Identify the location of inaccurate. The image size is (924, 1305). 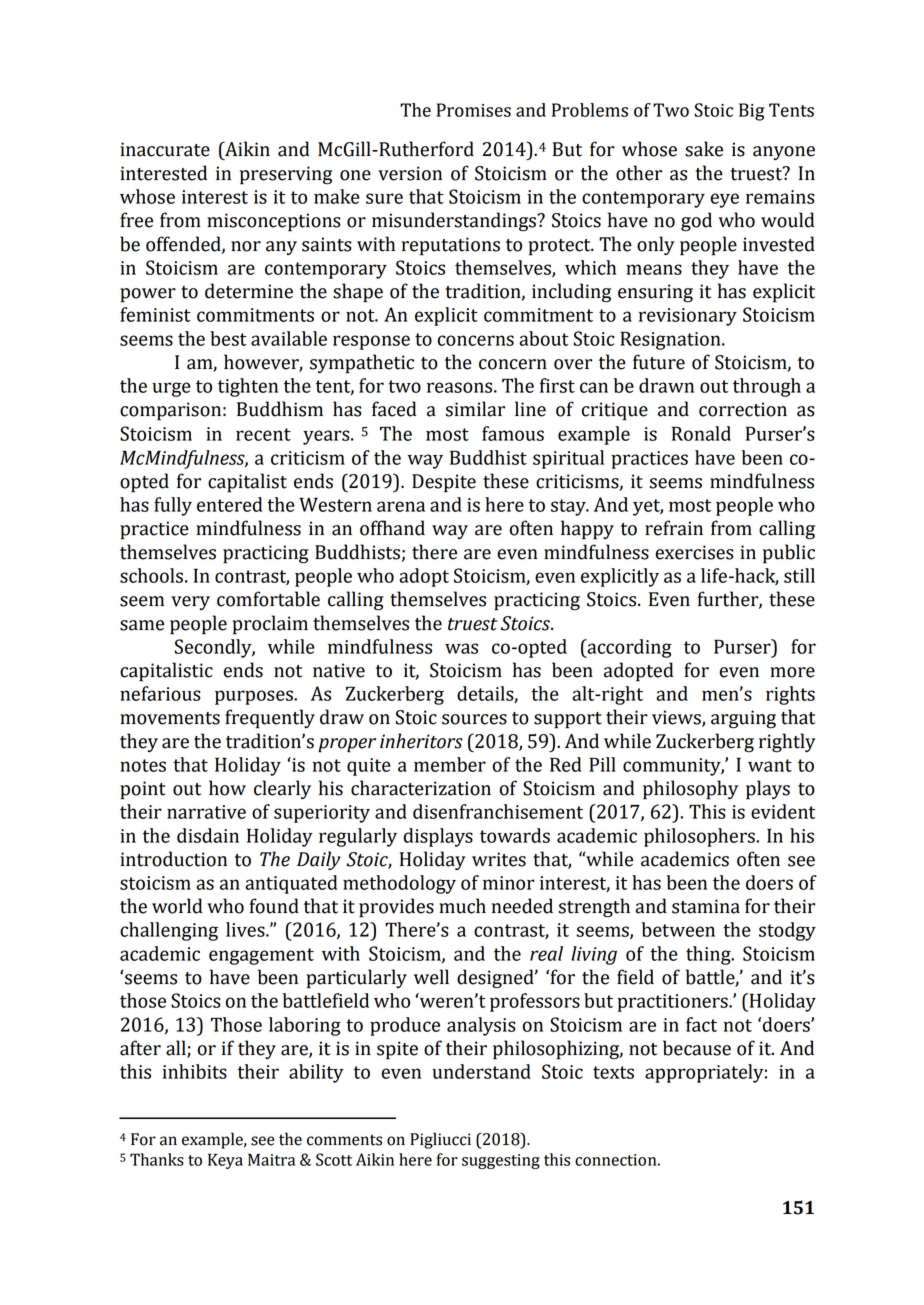
(165, 149).
